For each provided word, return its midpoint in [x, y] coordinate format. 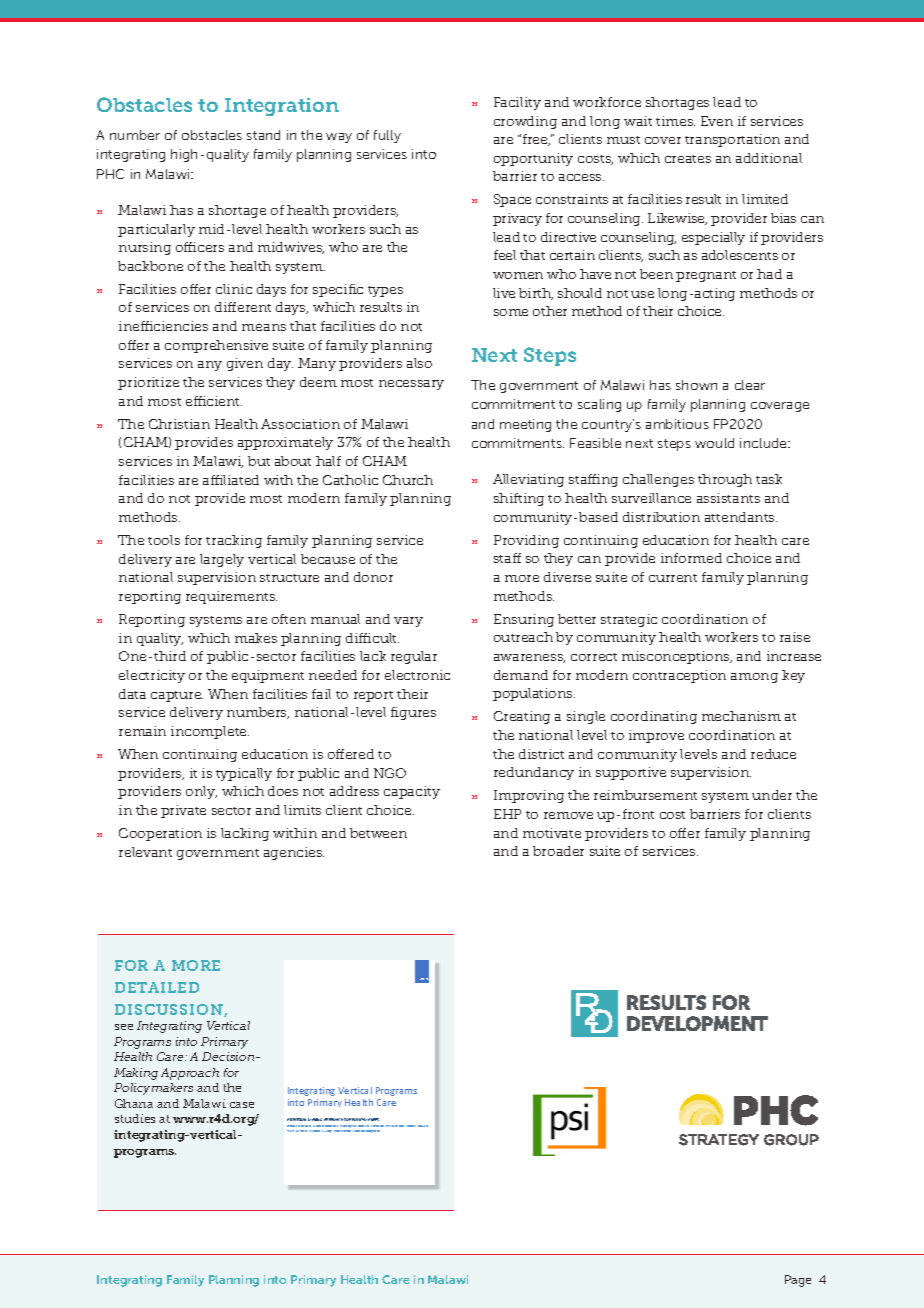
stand [263, 135]
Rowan [423, 1126]
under [772, 795]
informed [691, 558]
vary [408, 622]
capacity [412, 792]
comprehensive [216, 346]
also [419, 363]
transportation [732, 140]
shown [696, 385]
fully [387, 136]
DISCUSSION [170, 1010]
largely [222, 560]
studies [135, 1118]
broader [558, 851]
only [201, 792]
